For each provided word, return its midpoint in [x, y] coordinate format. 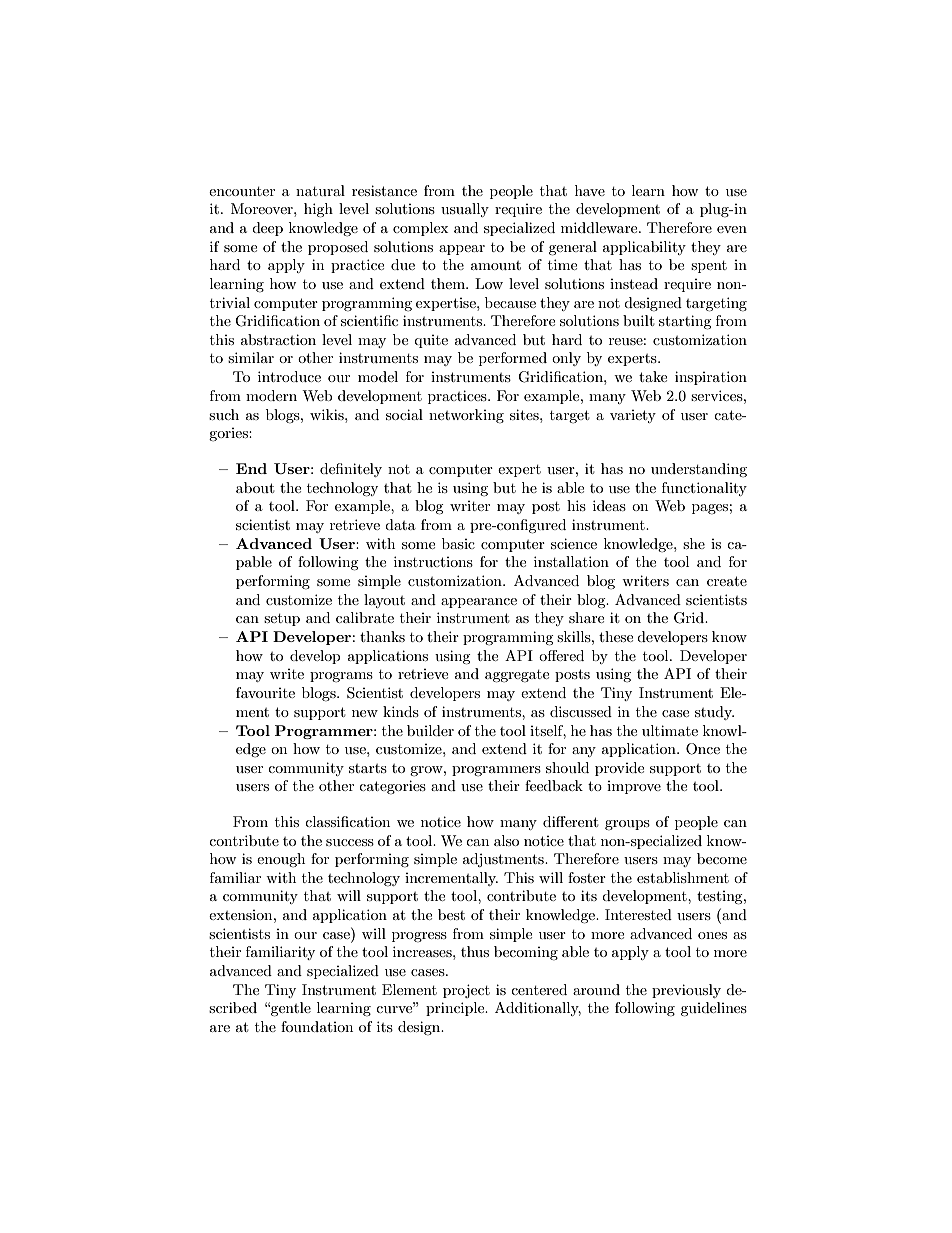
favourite [265, 692]
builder [430, 730]
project [466, 991]
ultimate [670, 730]
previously [686, 991]
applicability [644, 248]
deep [267, 229]
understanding [699, 470]
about [255, 487]
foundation [317, 1026]
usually [465, 210]
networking [466, 416]
